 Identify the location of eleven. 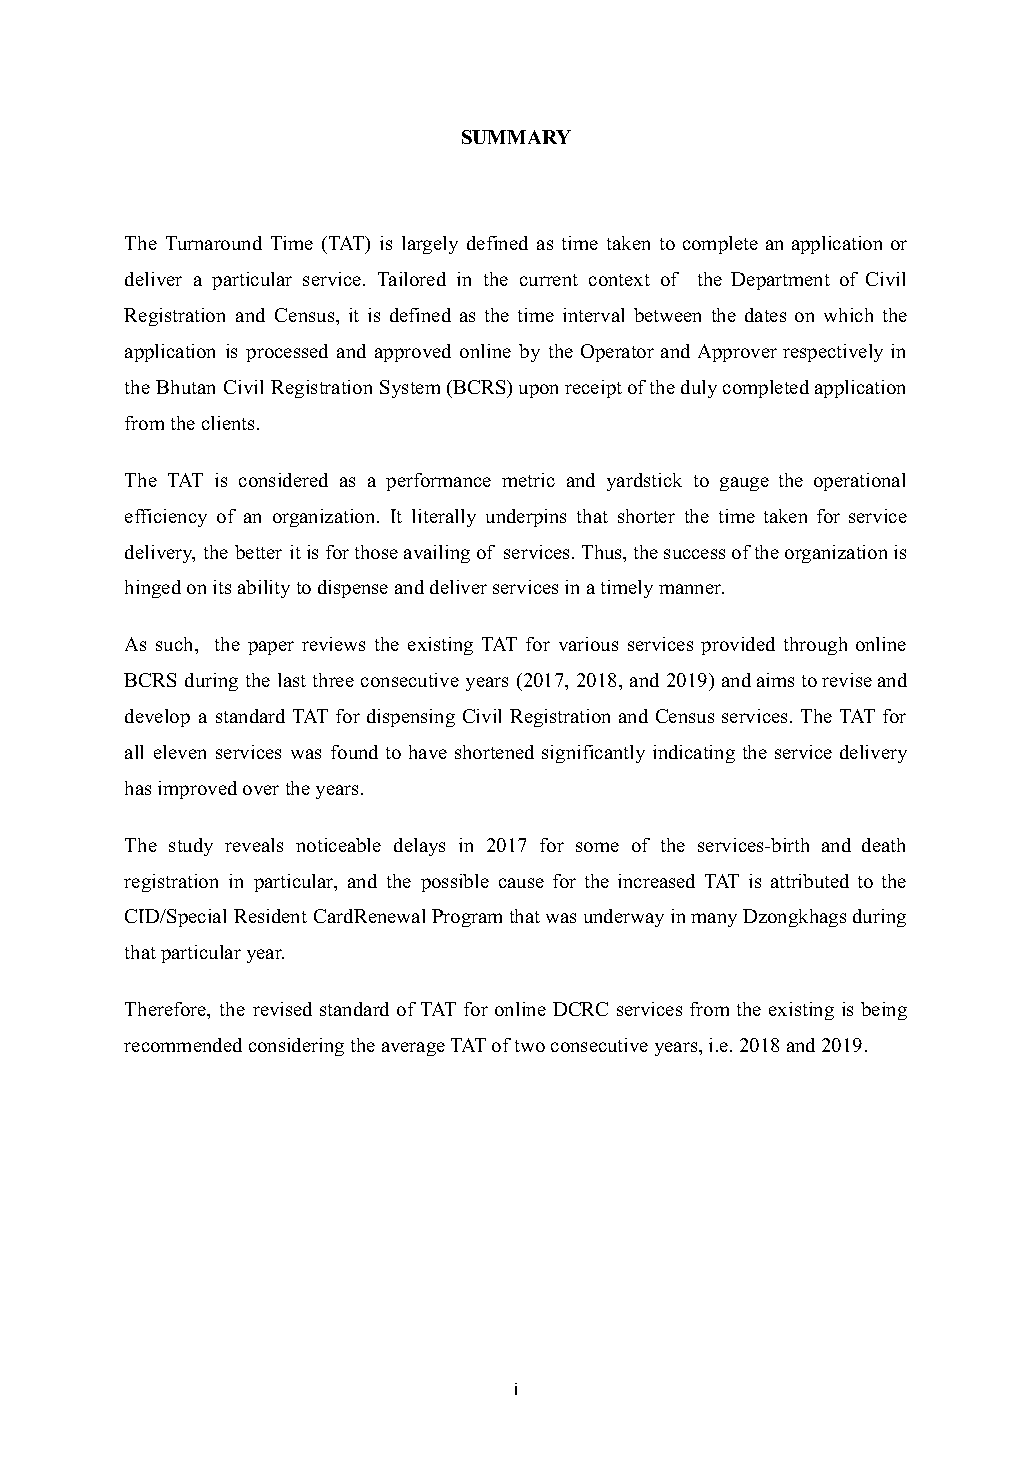
(180, 752).
